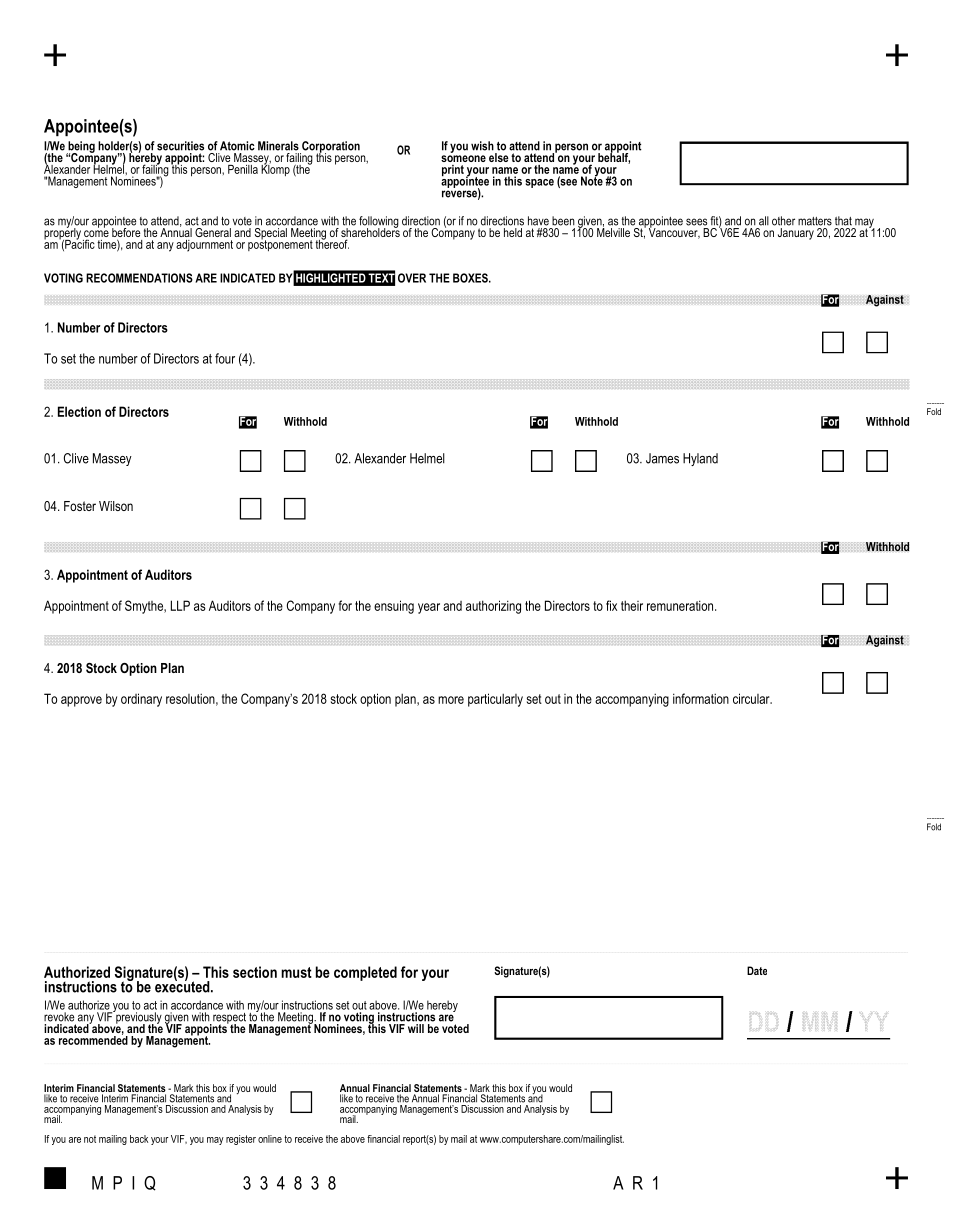  Describe the element at coordinates (180, 146) in the image. I see `securities` at that location.
